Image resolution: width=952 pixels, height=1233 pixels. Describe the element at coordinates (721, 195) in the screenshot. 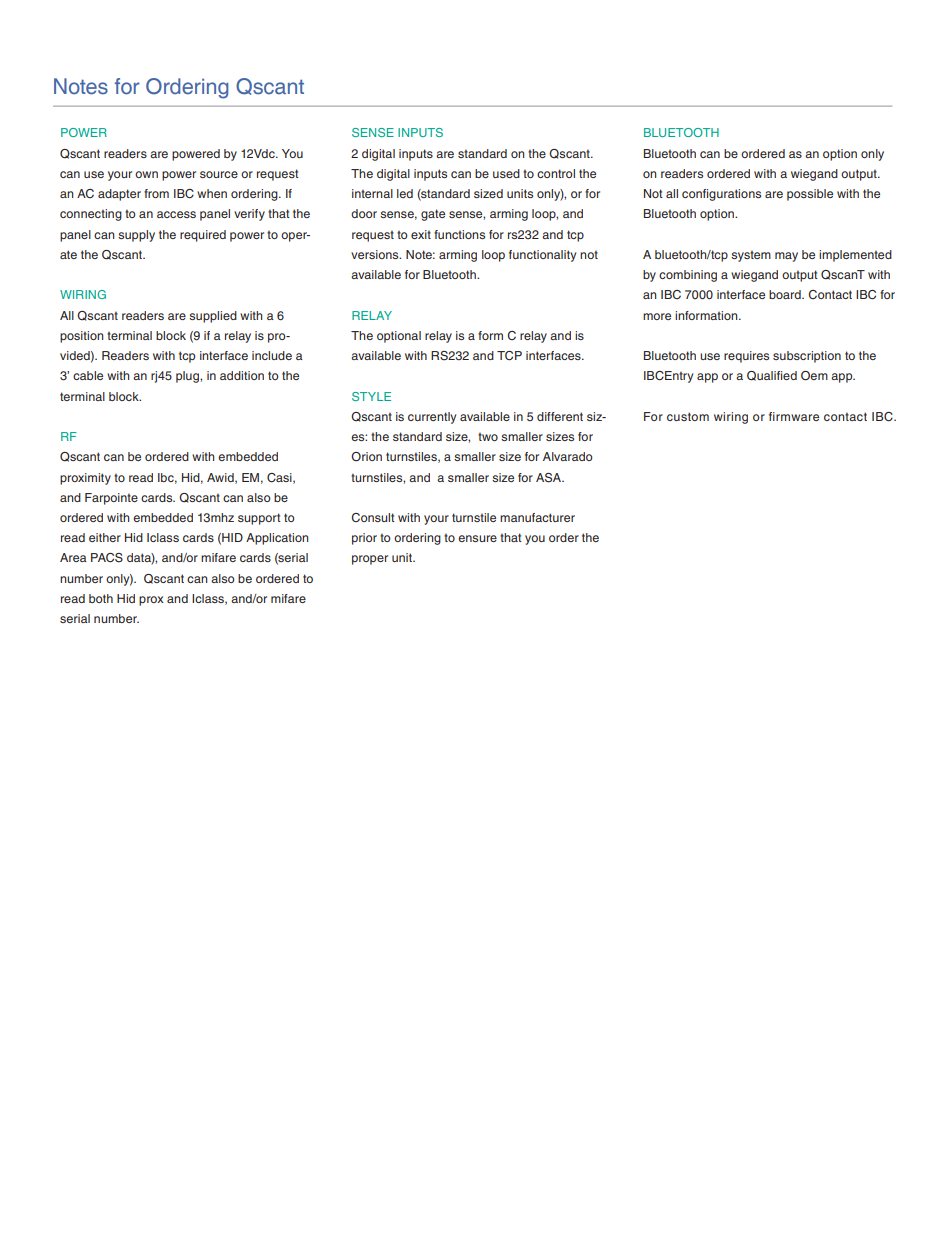

I see `configurations` at that location.
